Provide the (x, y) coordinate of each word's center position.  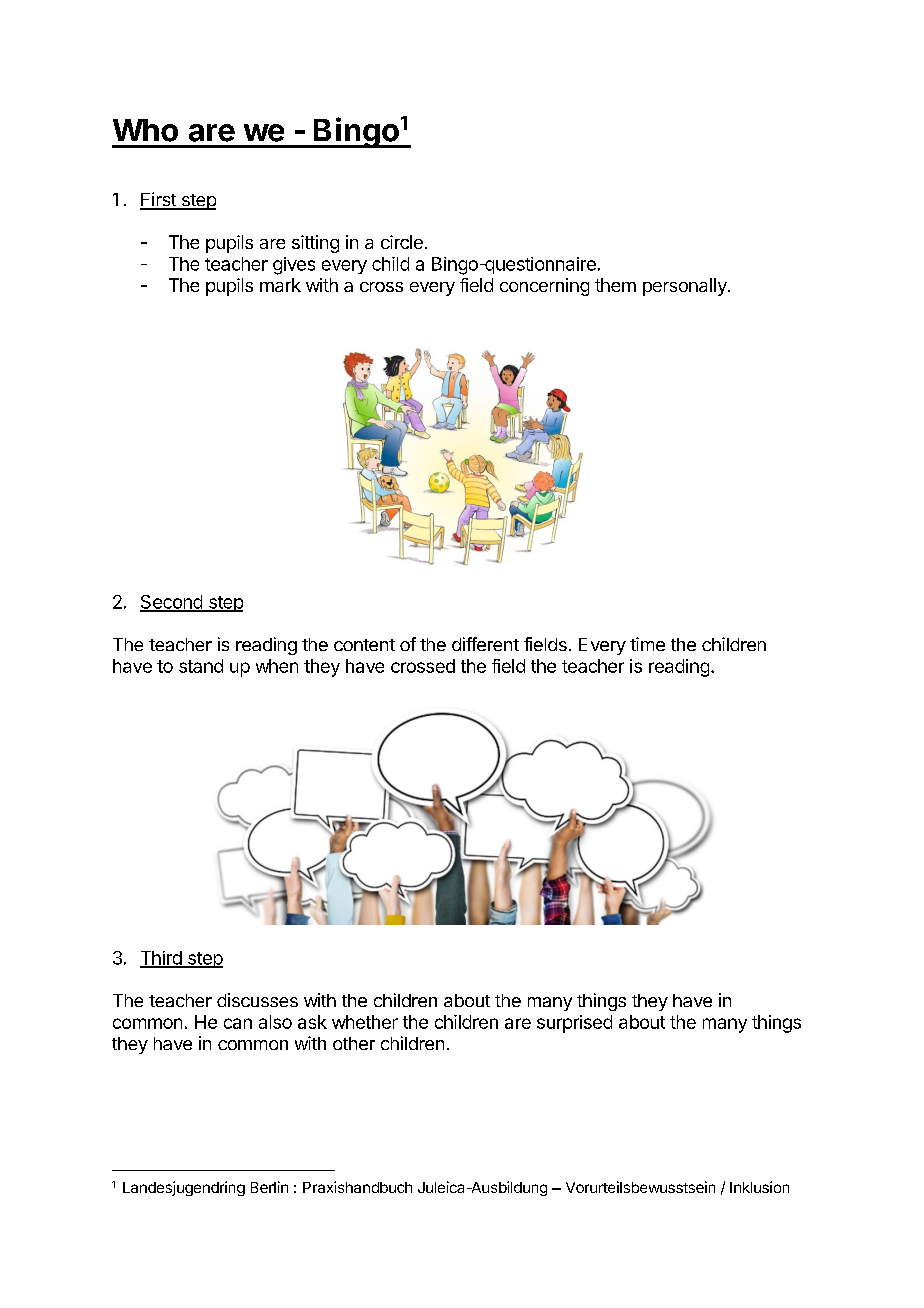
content (364, 645)
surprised (574, 1024)
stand (201, 666)
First (159, 200)
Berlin (269, 1187)
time (647, 644)
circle (402, 242)
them (615, 285)
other (354, 1043)
